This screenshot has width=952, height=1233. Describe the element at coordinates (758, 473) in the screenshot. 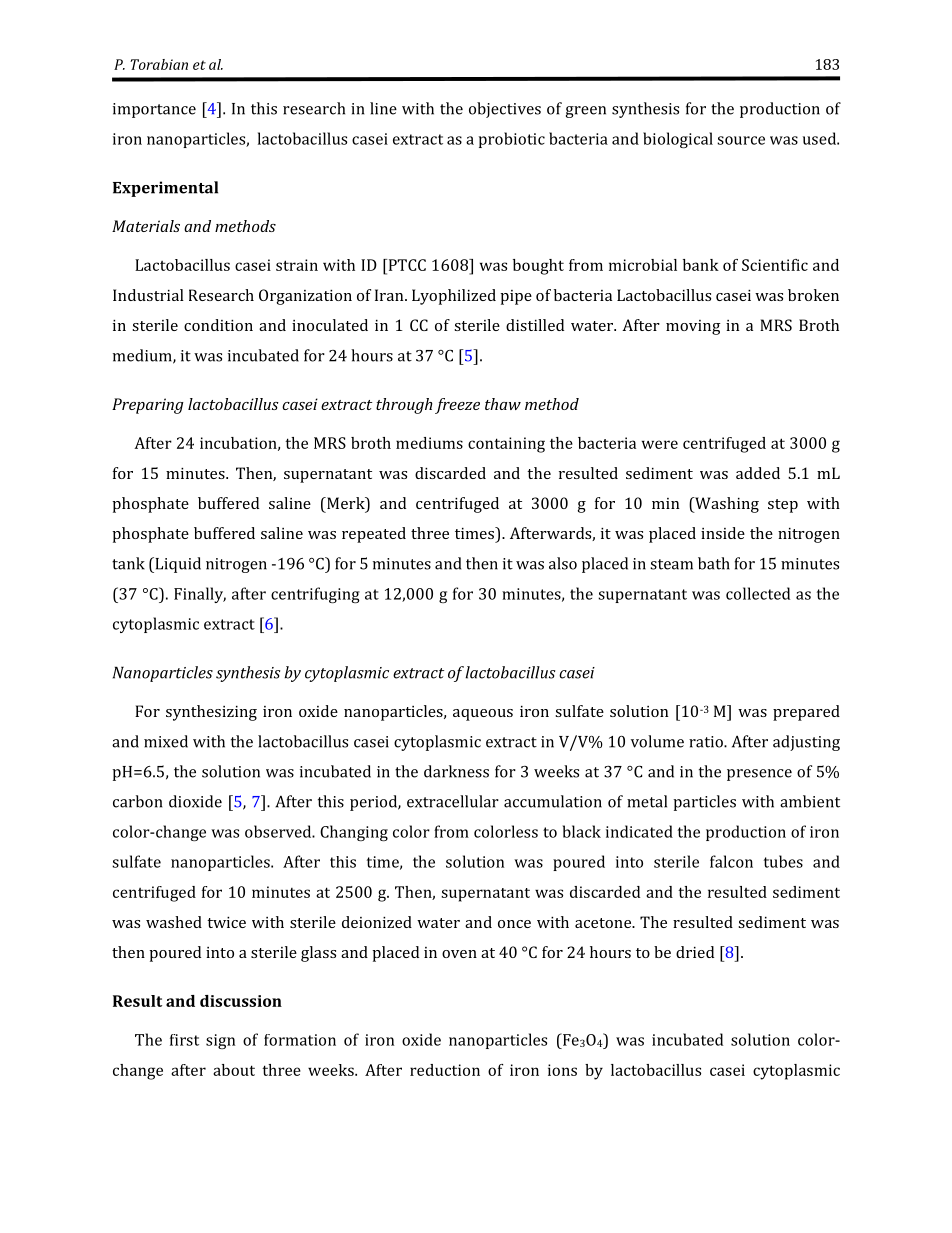

I see `added` at that location.
